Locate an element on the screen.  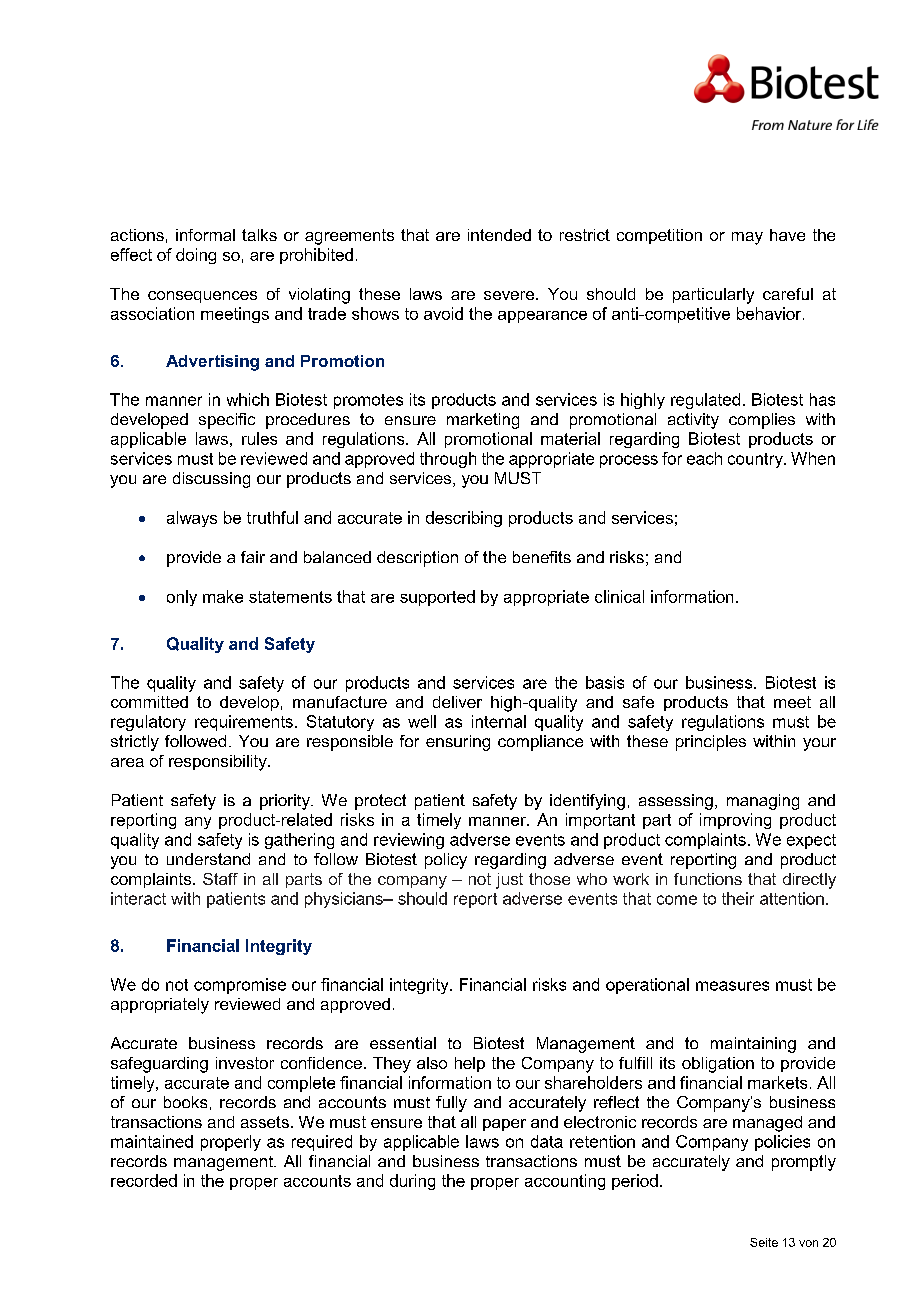
always is located at coordinates (192, 519).
